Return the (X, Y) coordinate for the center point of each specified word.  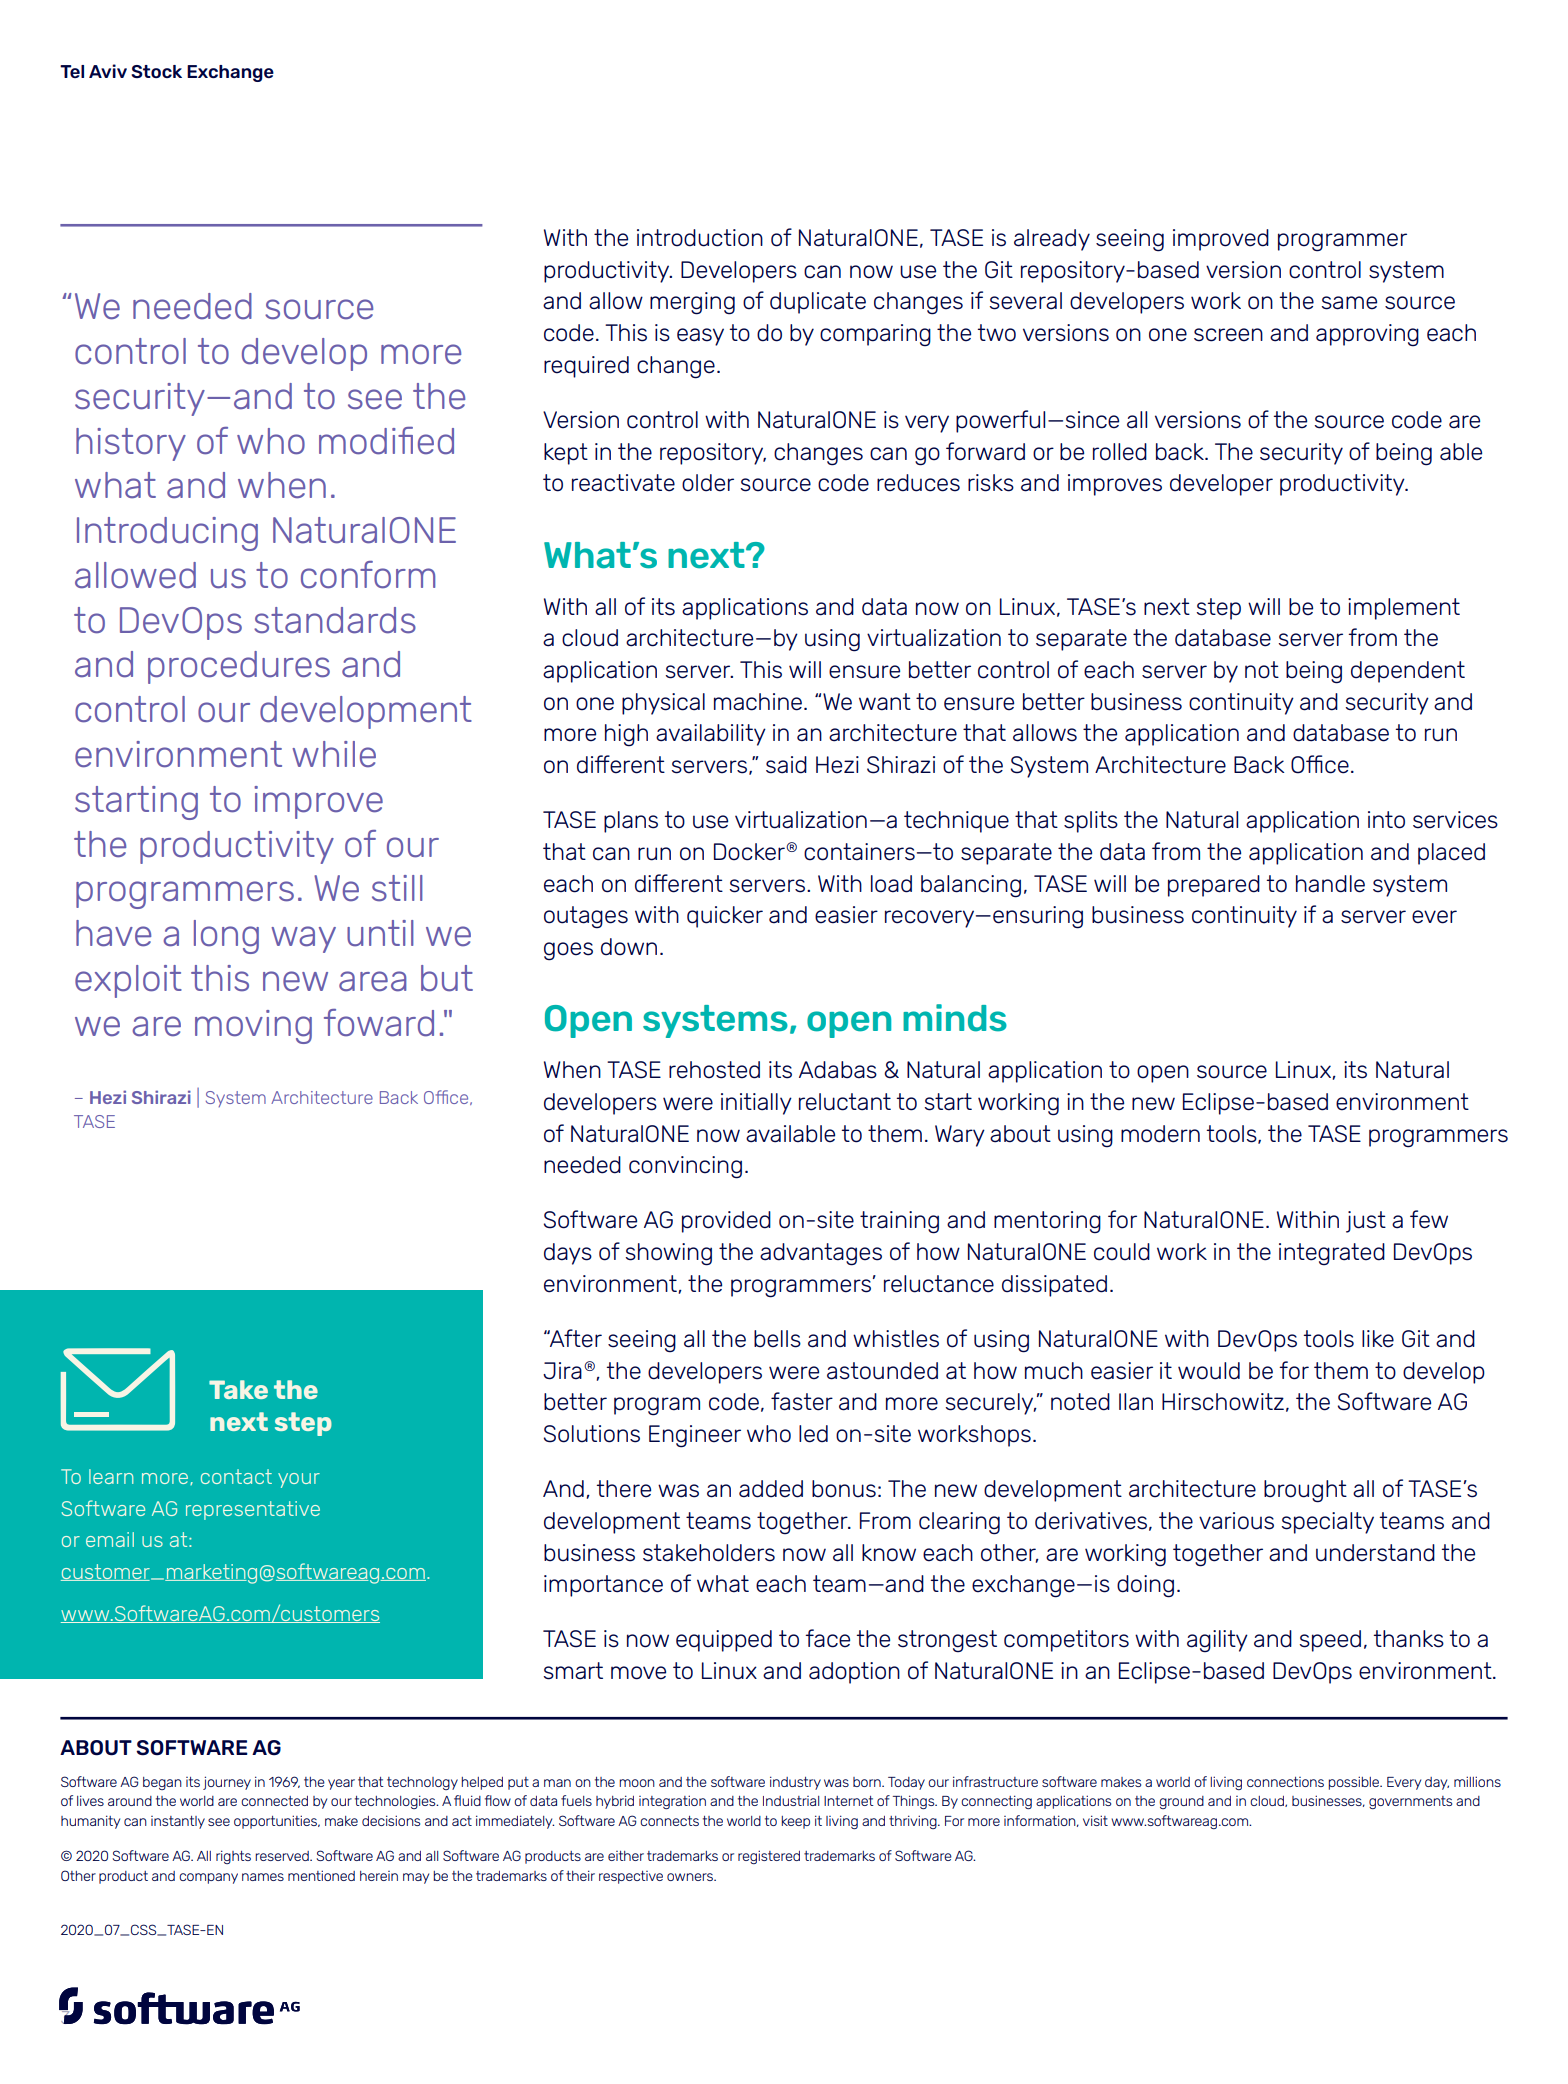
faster (802, 1401)
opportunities (276, 1822)
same (1349, 303)
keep (795, 1822)
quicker (725, 917)
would (1209, 1371)
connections (1285, 1782)
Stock (156, 71)
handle (1330, 884)
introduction (700, 238)
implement (1404, 609)
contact (236, 1476)
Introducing (167, 534)
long (226, 937)
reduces (918, 483)
